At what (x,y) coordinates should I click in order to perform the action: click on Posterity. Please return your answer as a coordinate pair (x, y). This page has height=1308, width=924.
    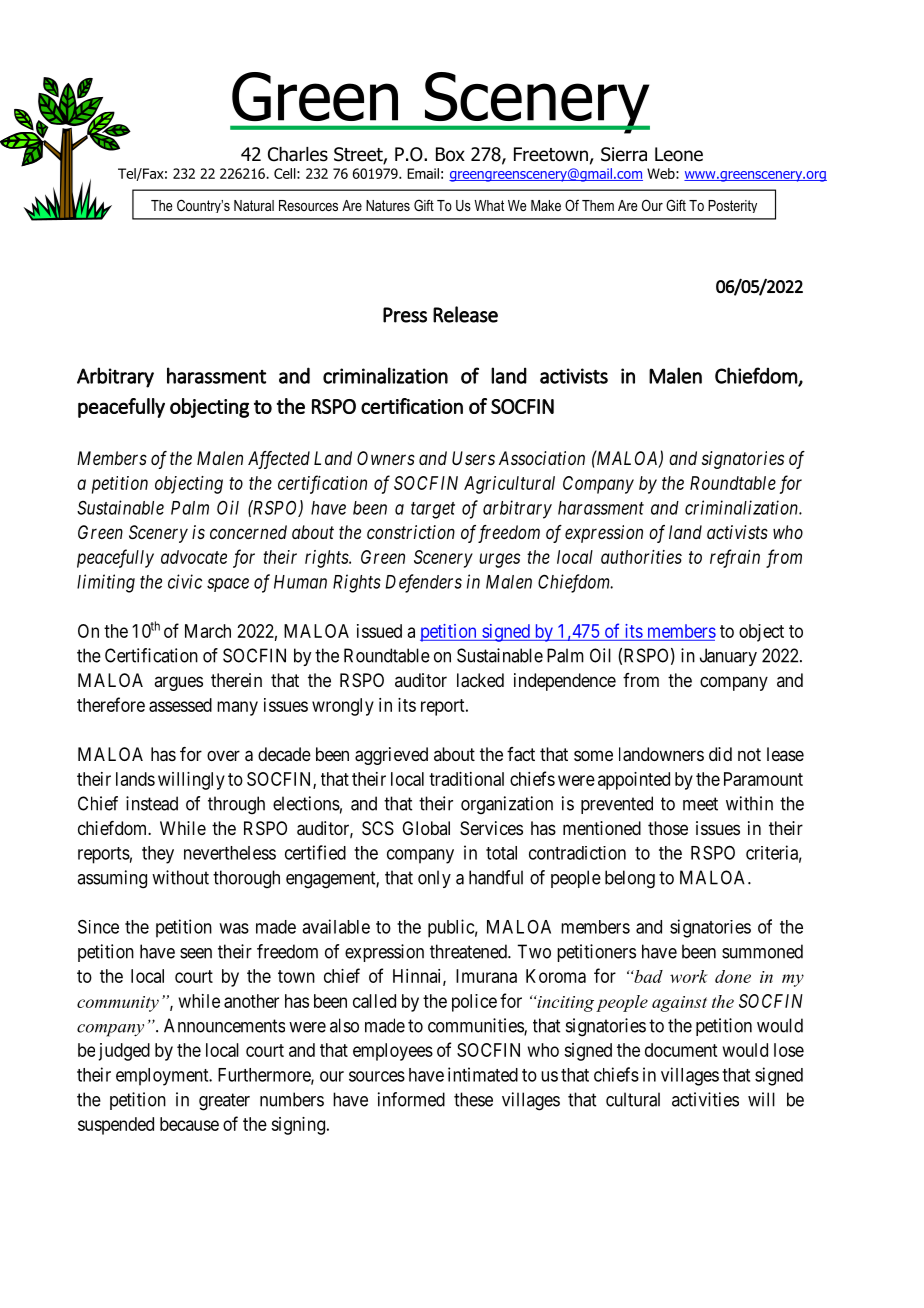
    Looking at the image, I should click on (732, 206).
